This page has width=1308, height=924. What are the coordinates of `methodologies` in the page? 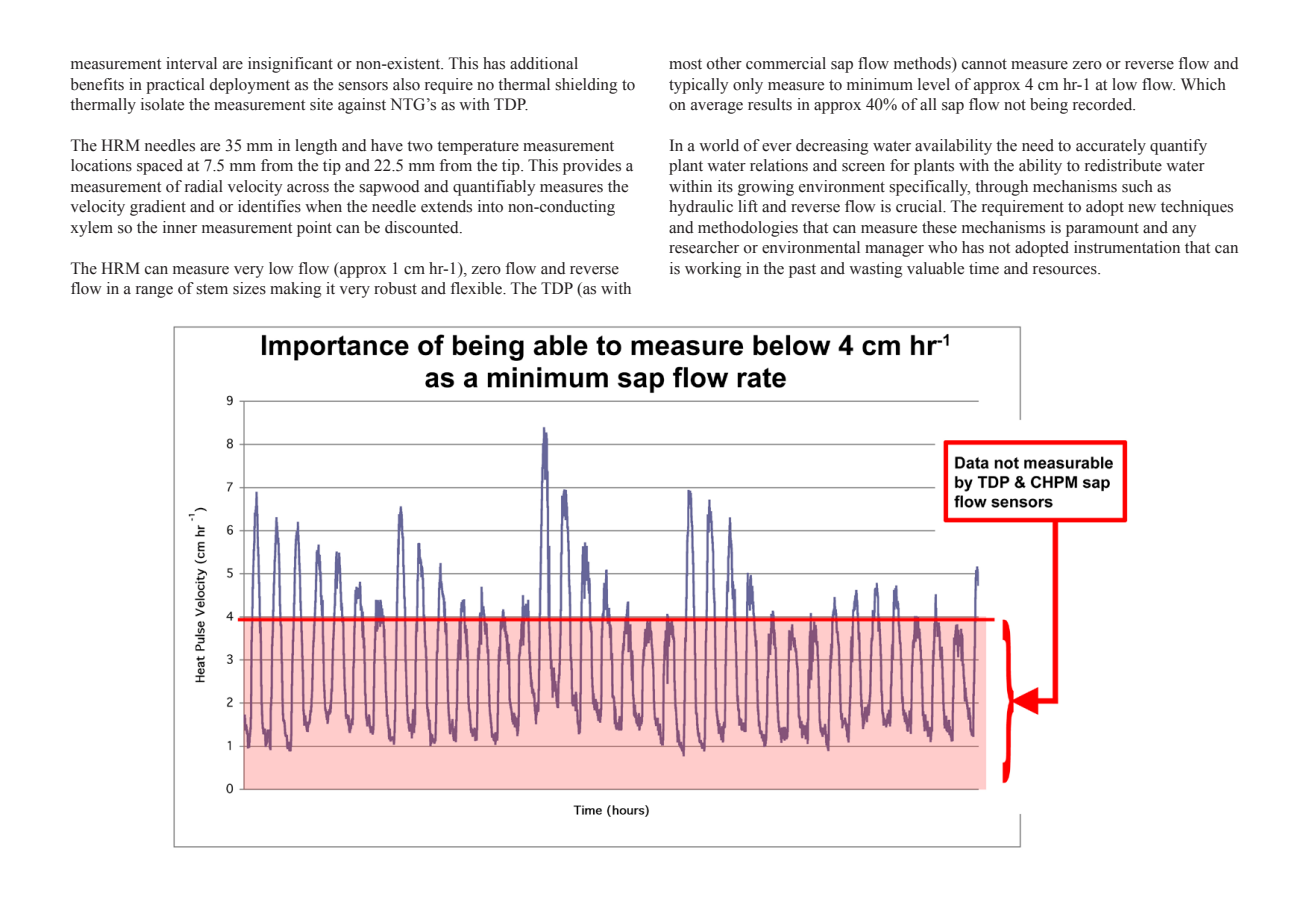 It's located at (748, 229).
